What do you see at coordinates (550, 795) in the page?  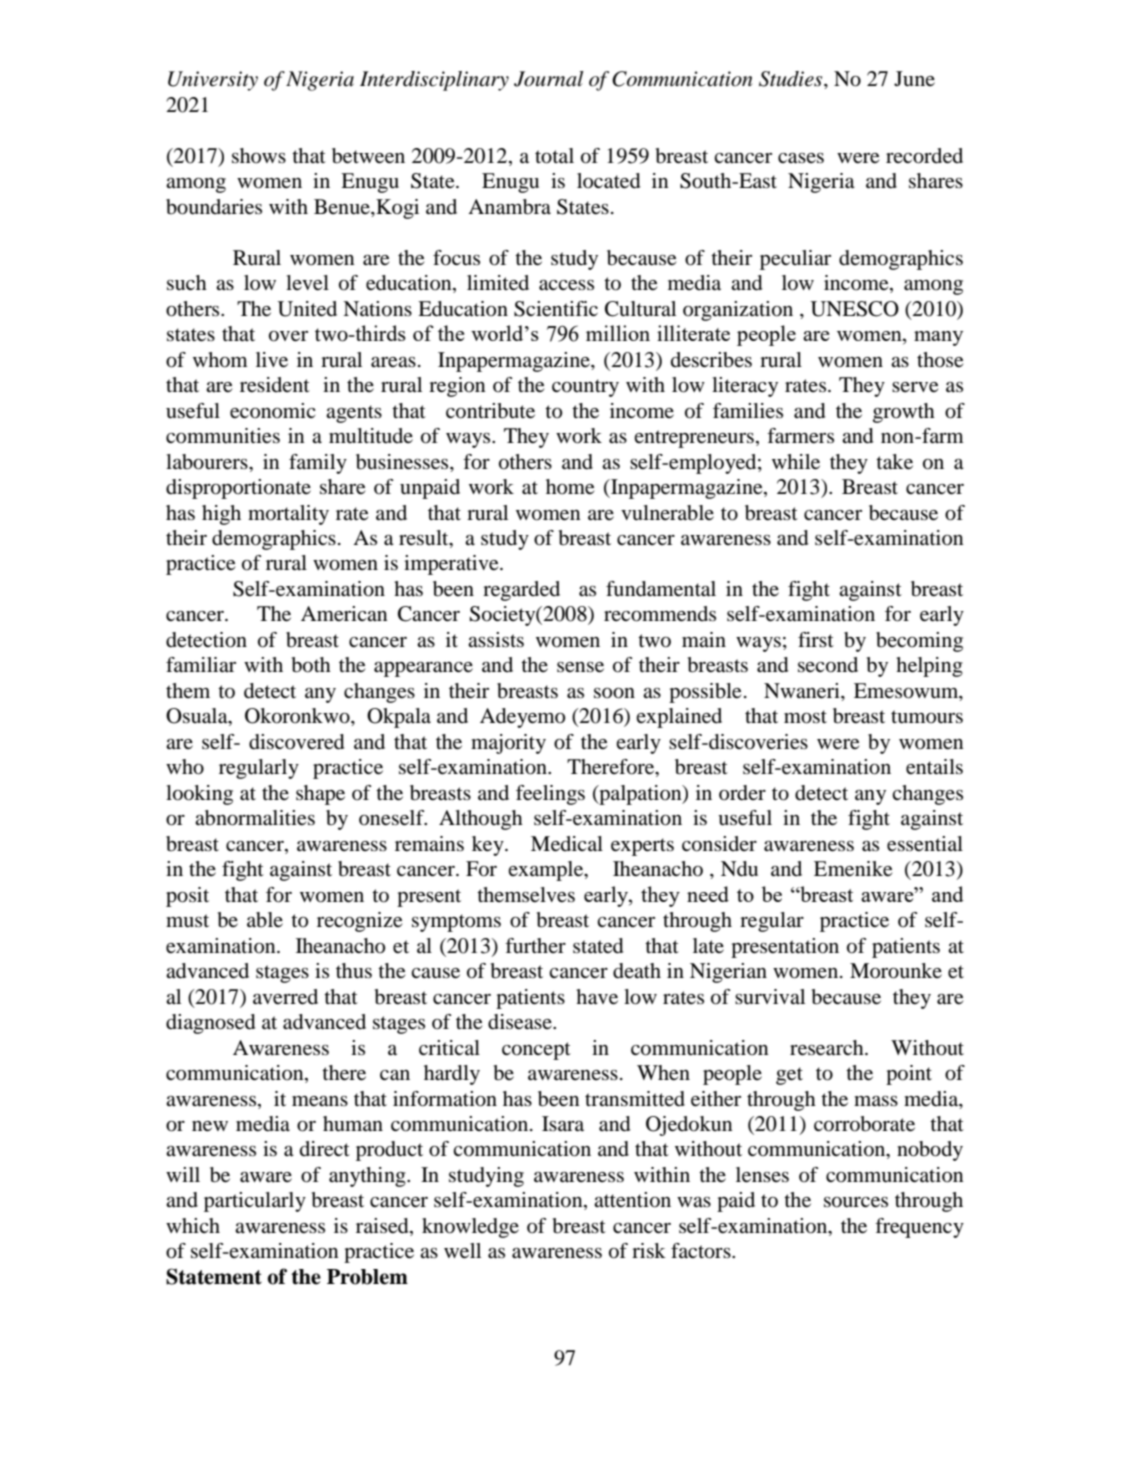 I see `feelings` at bounding box center [550, 795].
